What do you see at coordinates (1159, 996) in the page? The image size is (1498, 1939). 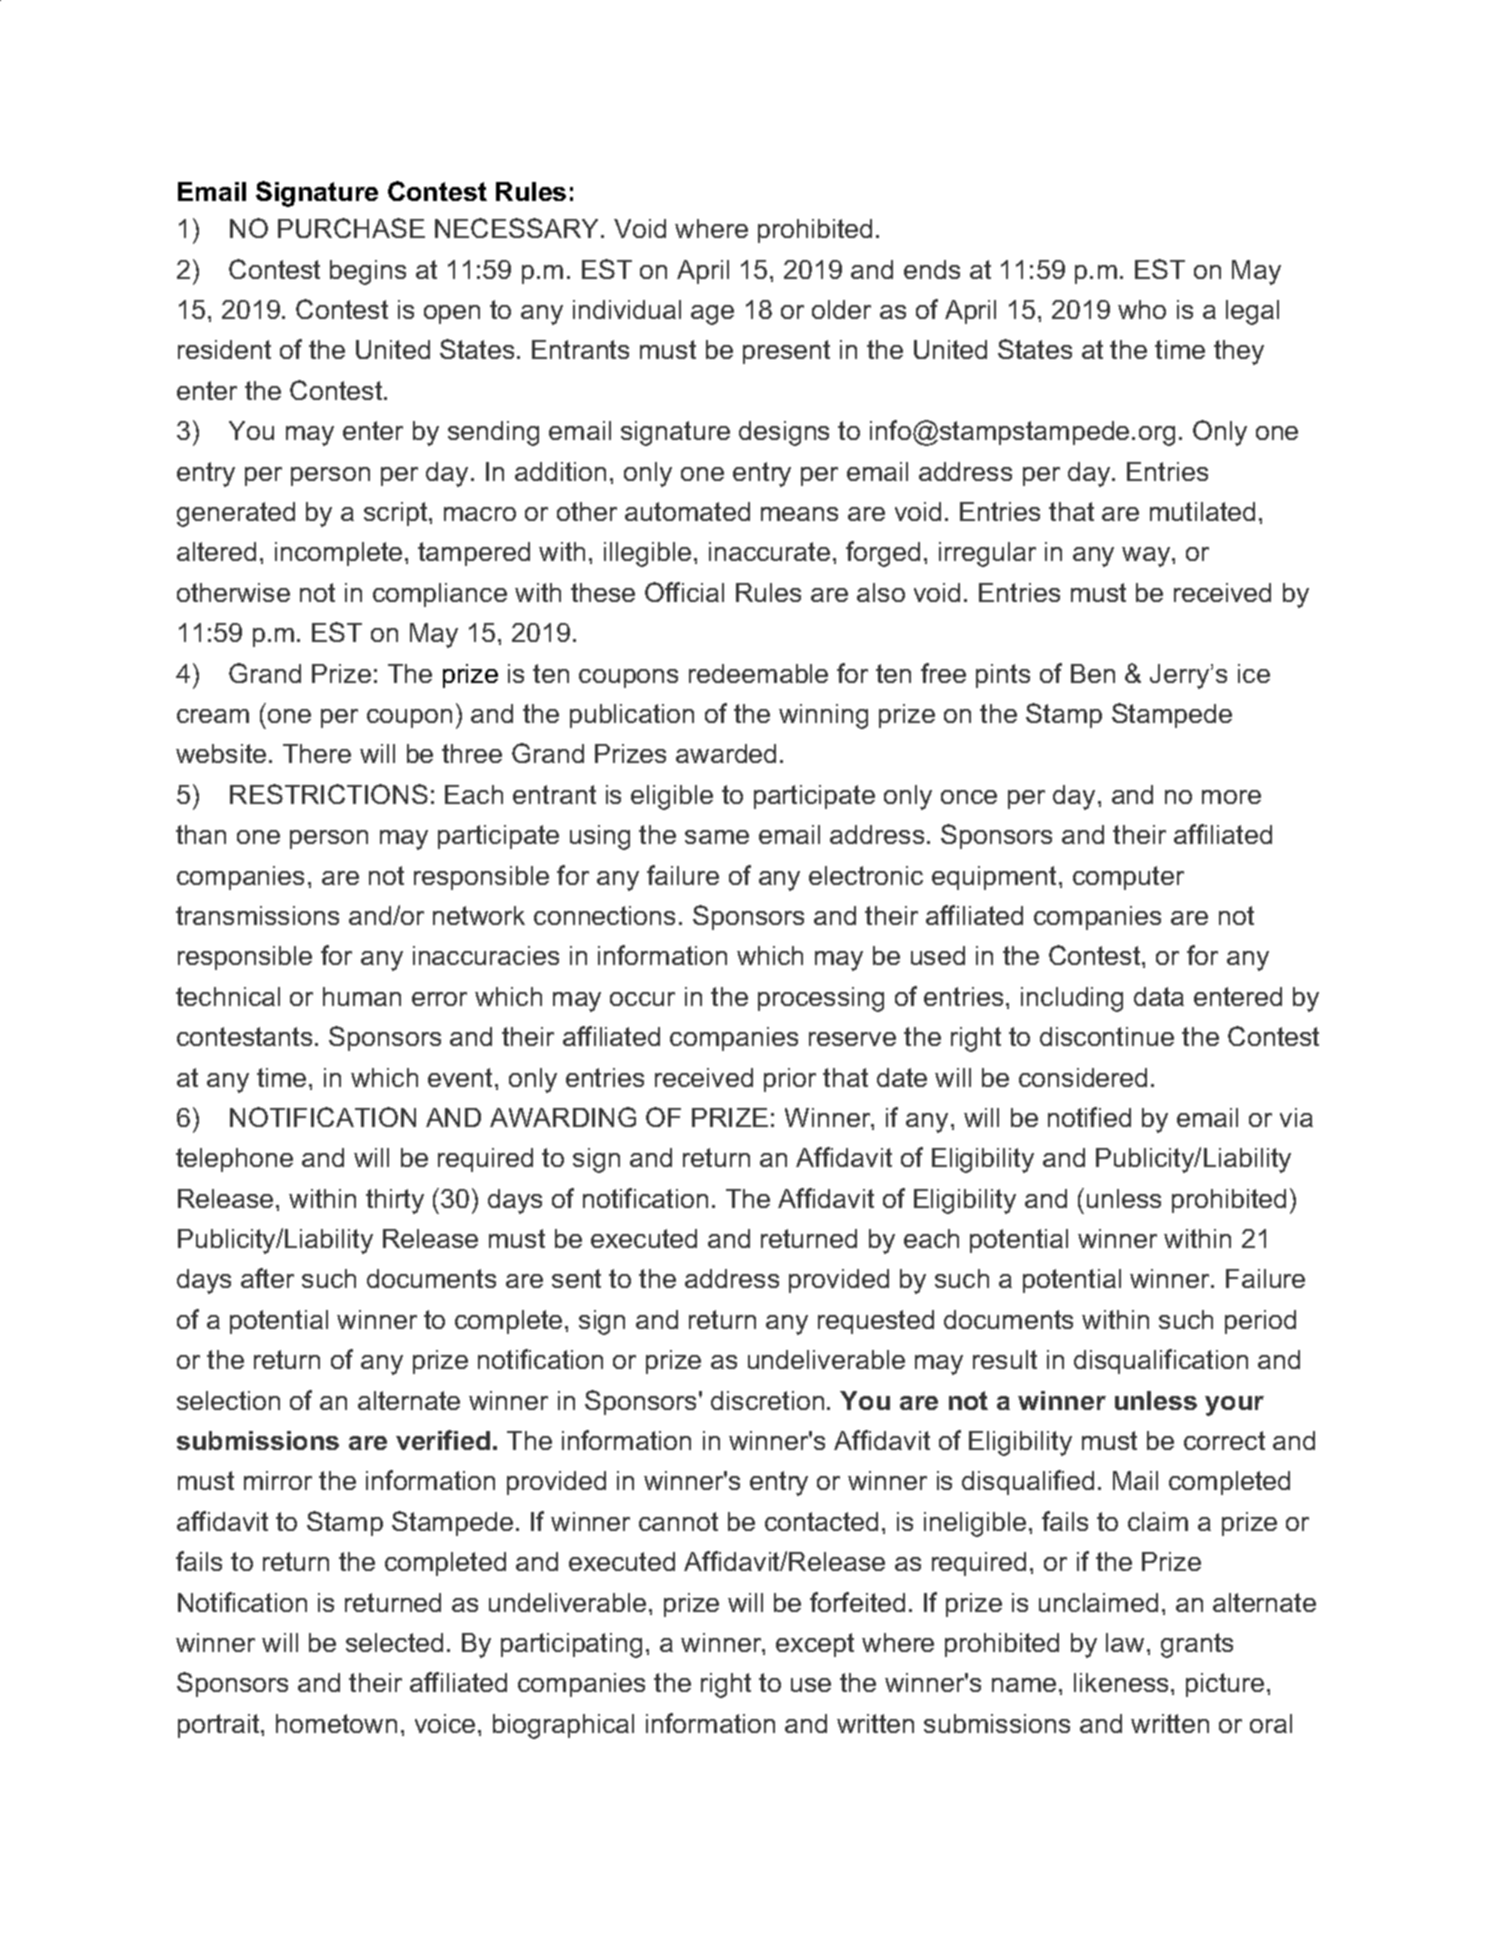 I see `data` at bounding box center [1159, 996].
